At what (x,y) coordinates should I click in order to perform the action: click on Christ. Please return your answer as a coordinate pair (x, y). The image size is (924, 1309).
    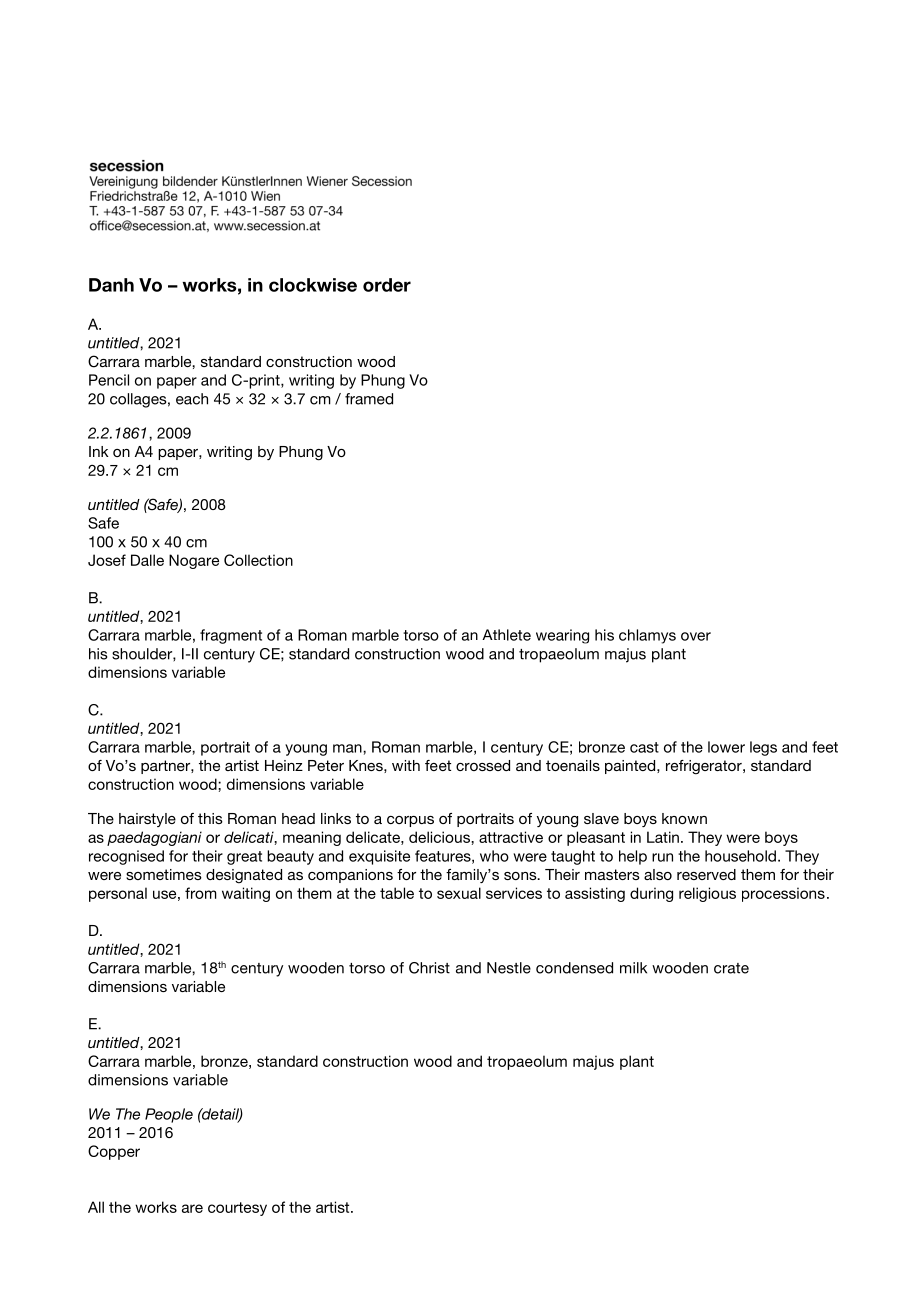
    Looking at the image, I should click on (429, 968).
